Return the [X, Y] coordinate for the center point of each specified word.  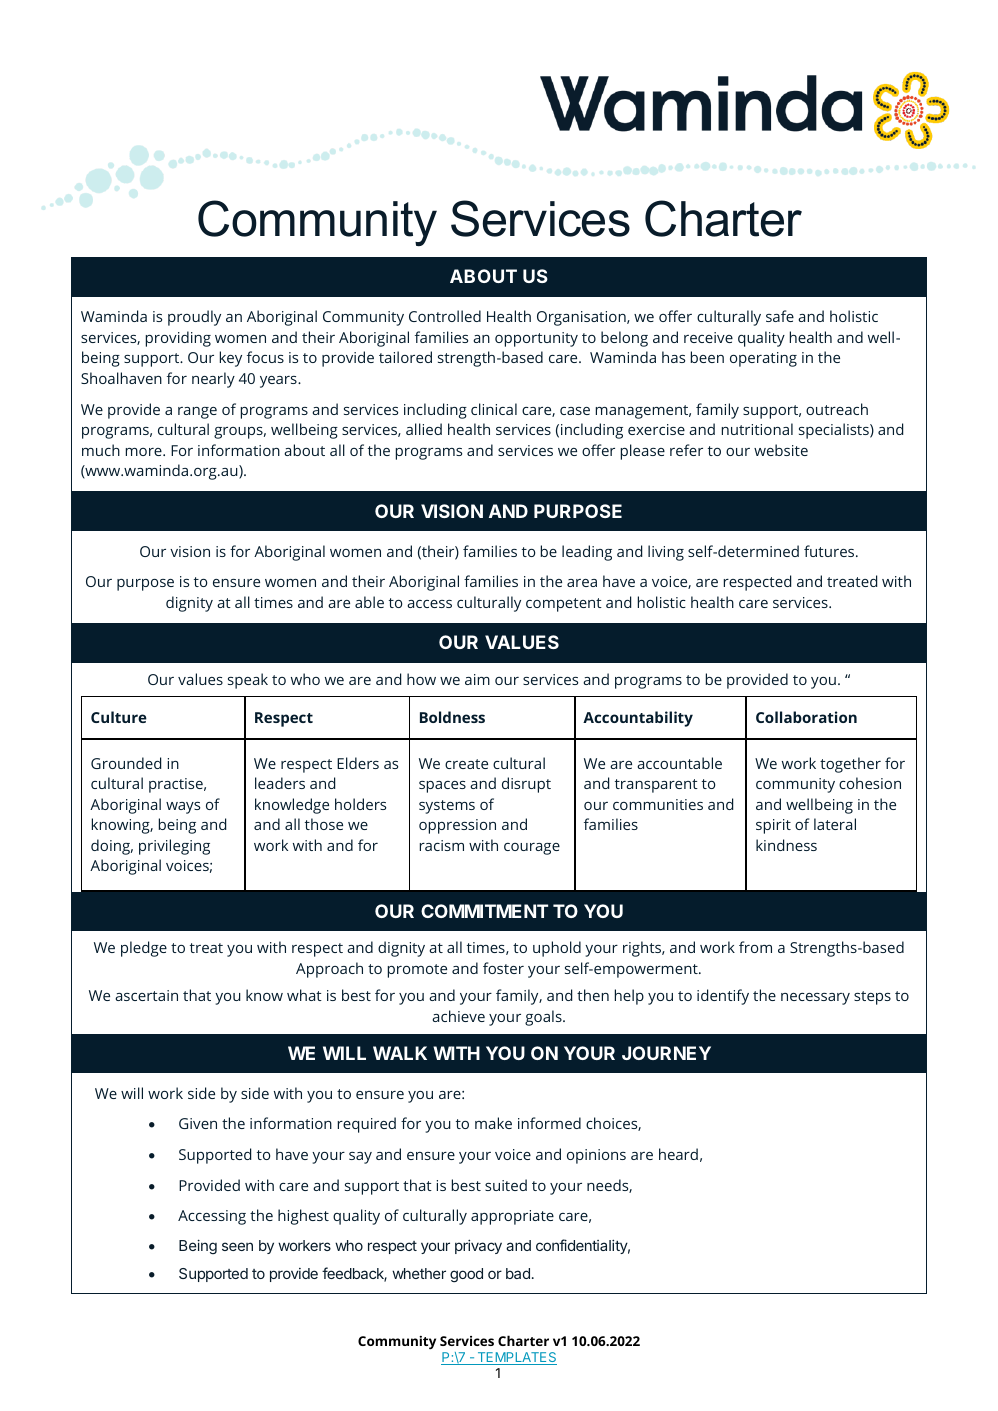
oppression [457, 826]
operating [763, 359]
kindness [786, 845]
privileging [174, 847]
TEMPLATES [516, 1358]
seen [237, 1246]
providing [178, 339]
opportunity [536, 339]
